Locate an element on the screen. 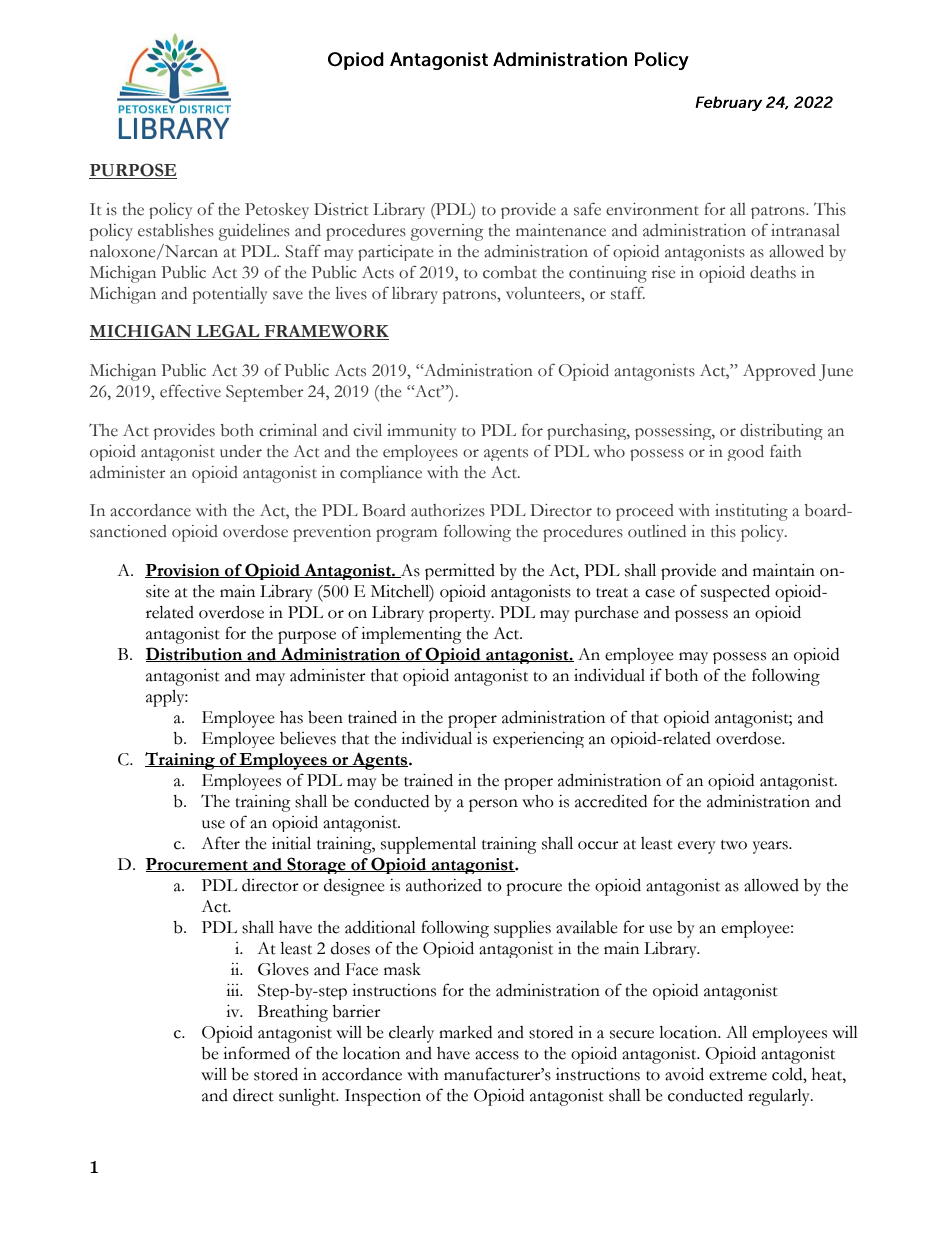  Distribution is located at coordinates (195, 654).
